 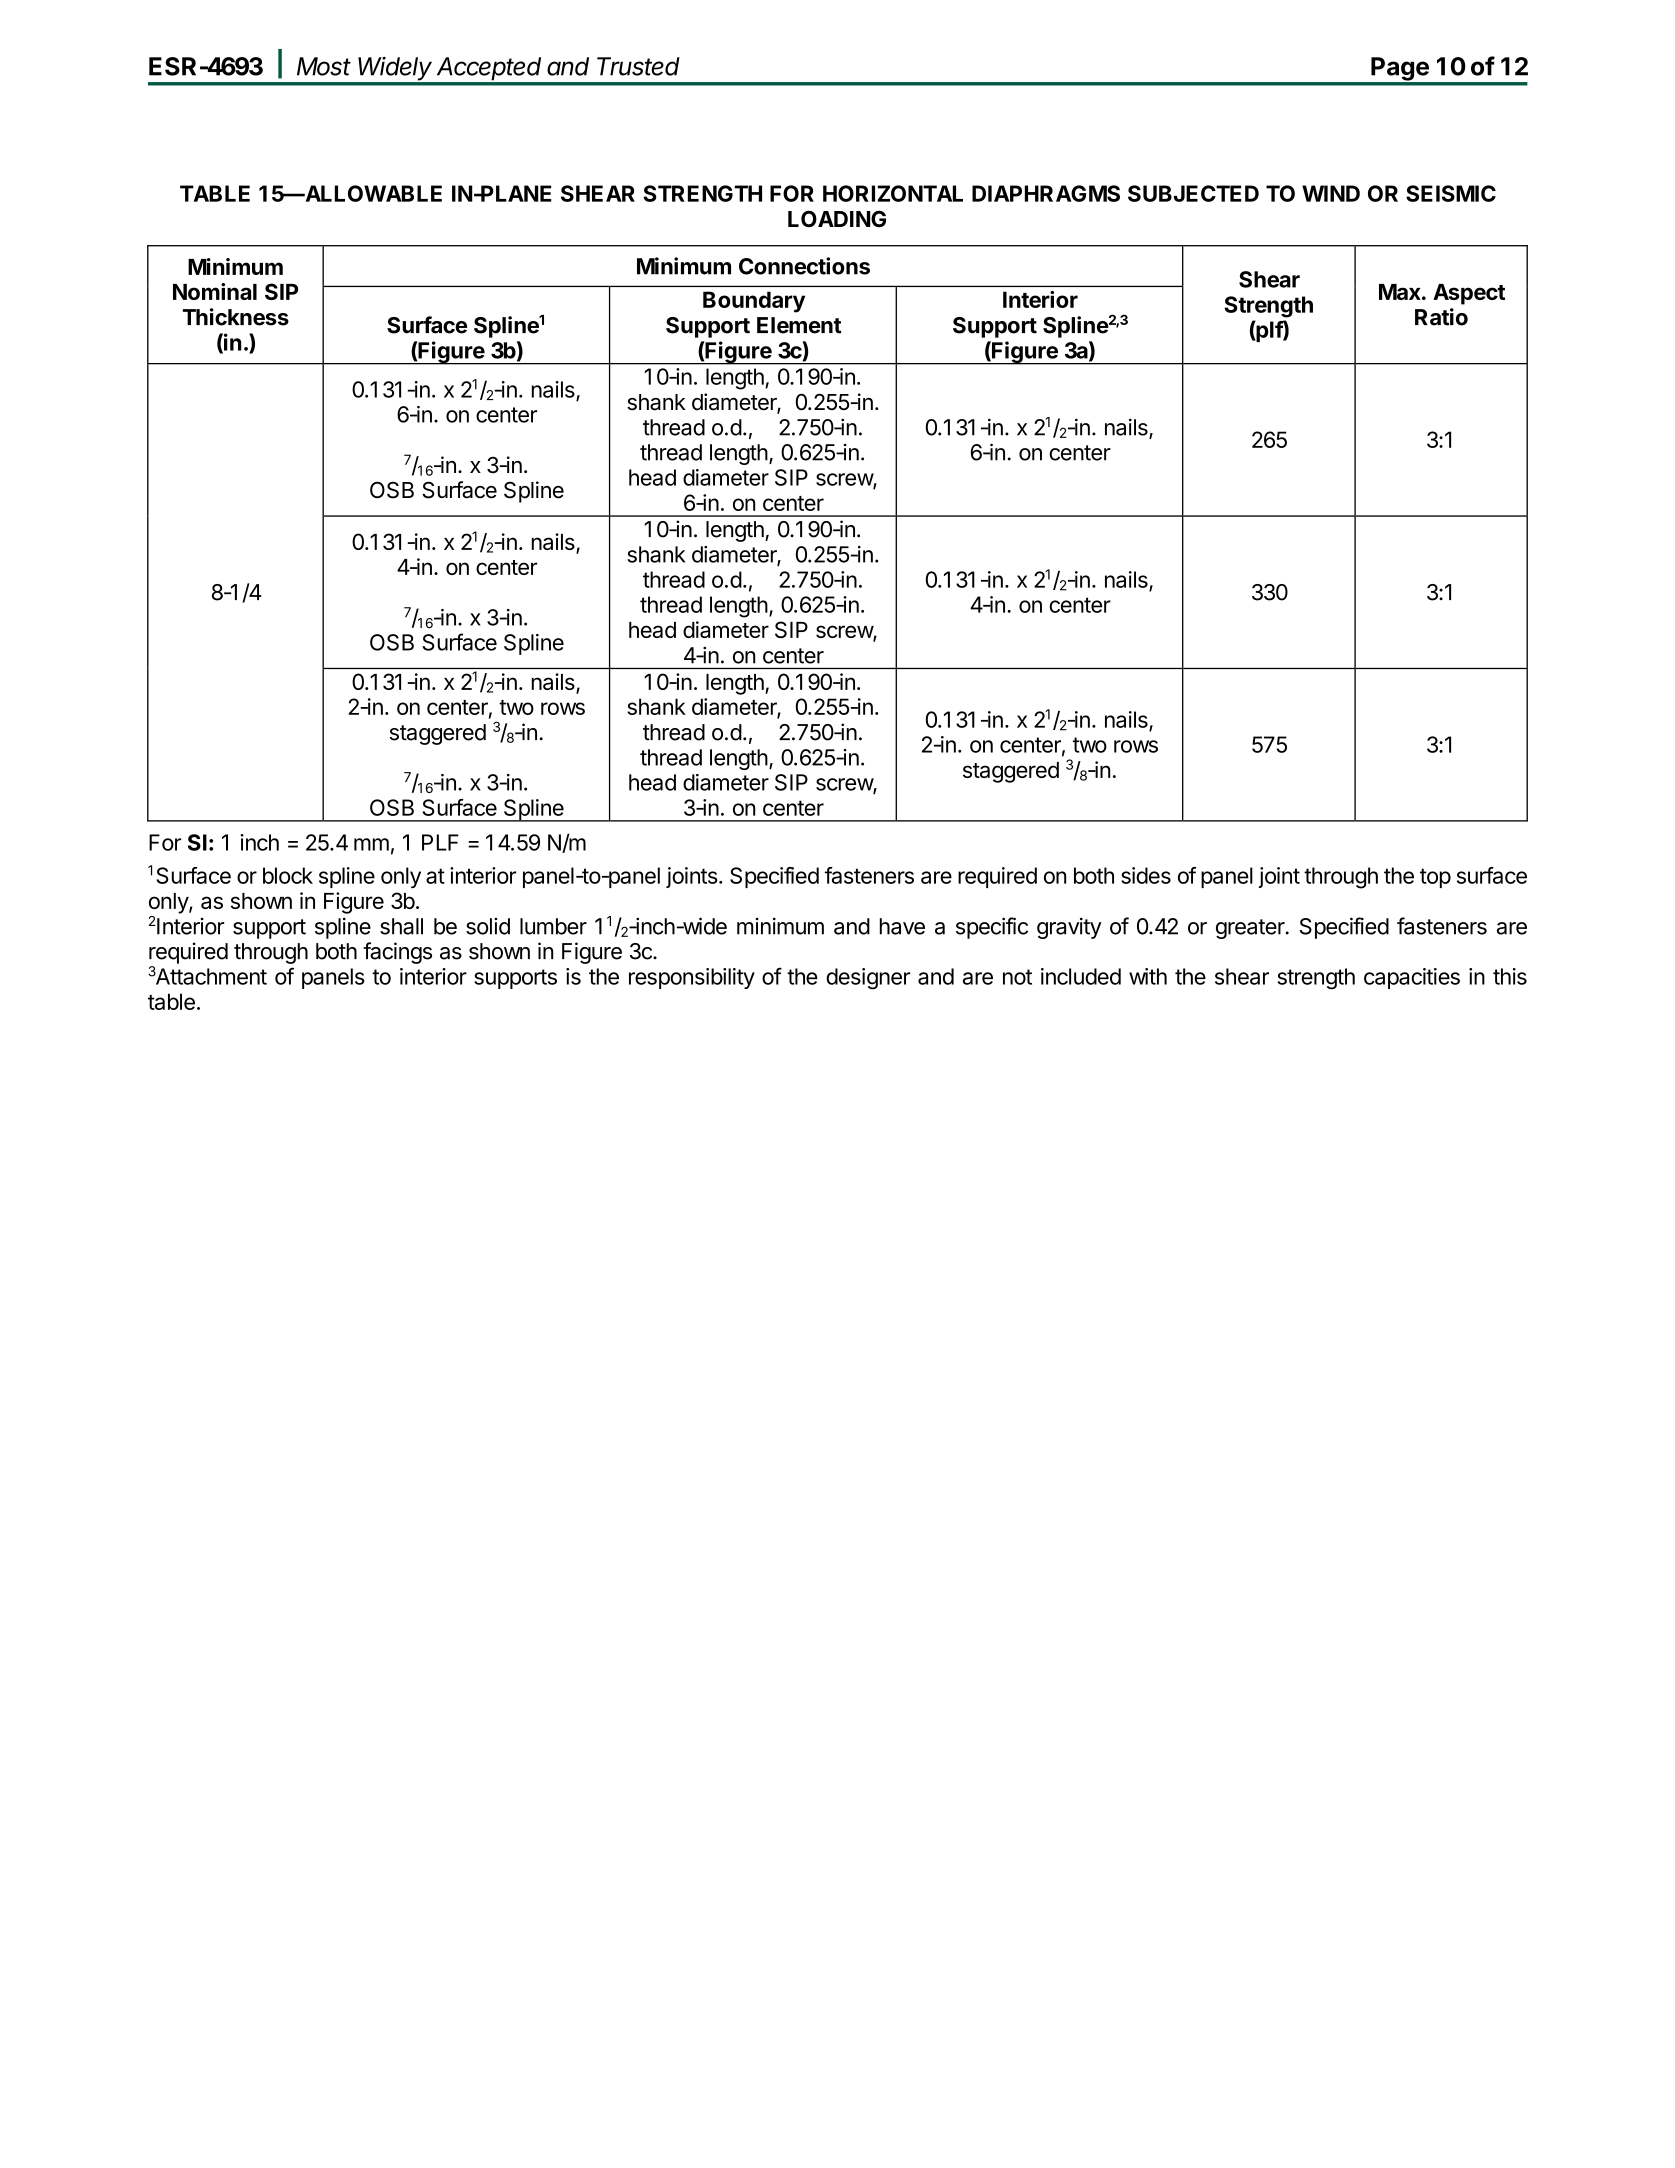 I want to click on WIND, so click(x=1331, y=193).
